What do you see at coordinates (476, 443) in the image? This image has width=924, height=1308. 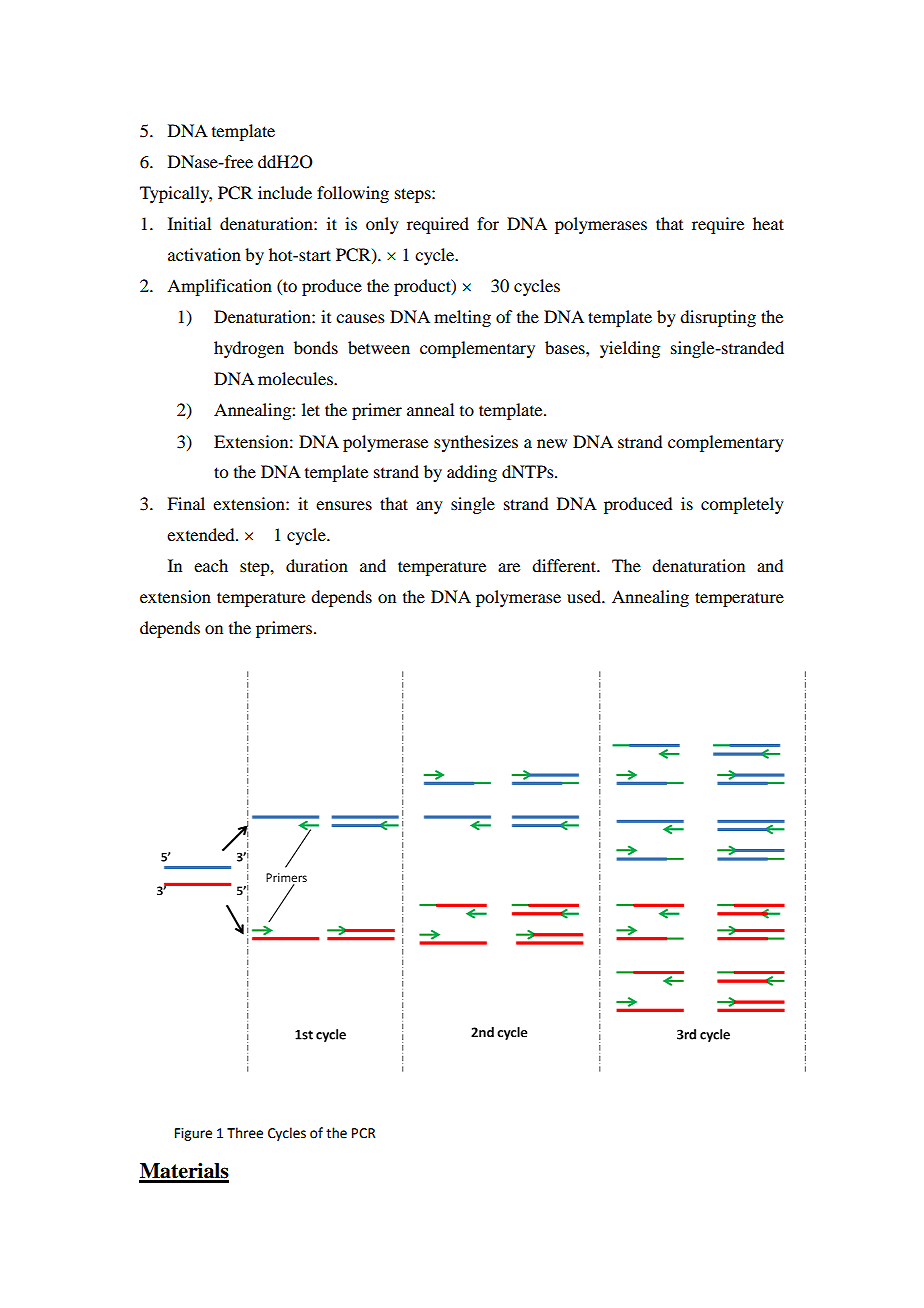 I see `synthesizes` at bounding box center [476, 443].
